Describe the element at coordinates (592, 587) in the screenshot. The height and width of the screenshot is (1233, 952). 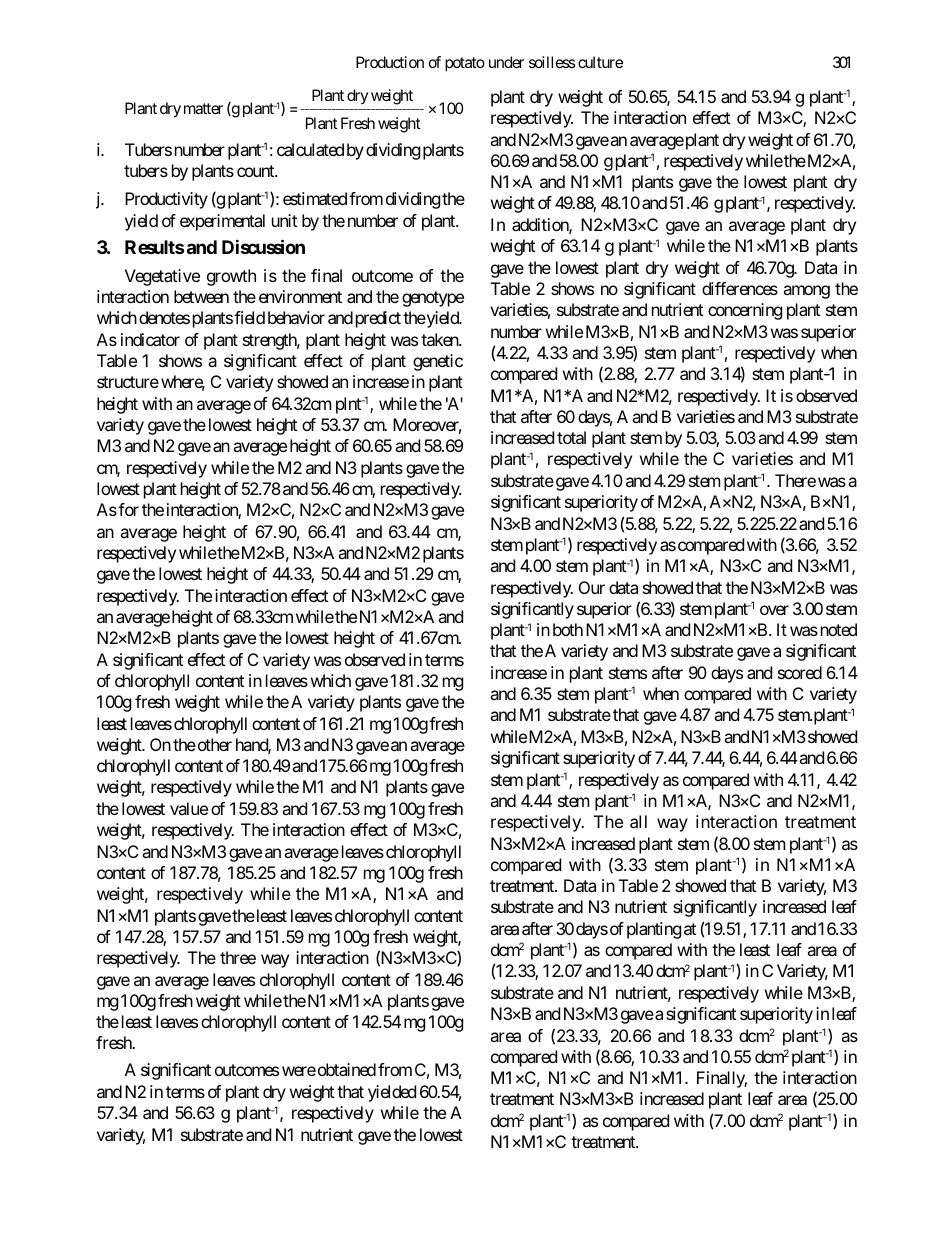
I see `Our` at that location.
